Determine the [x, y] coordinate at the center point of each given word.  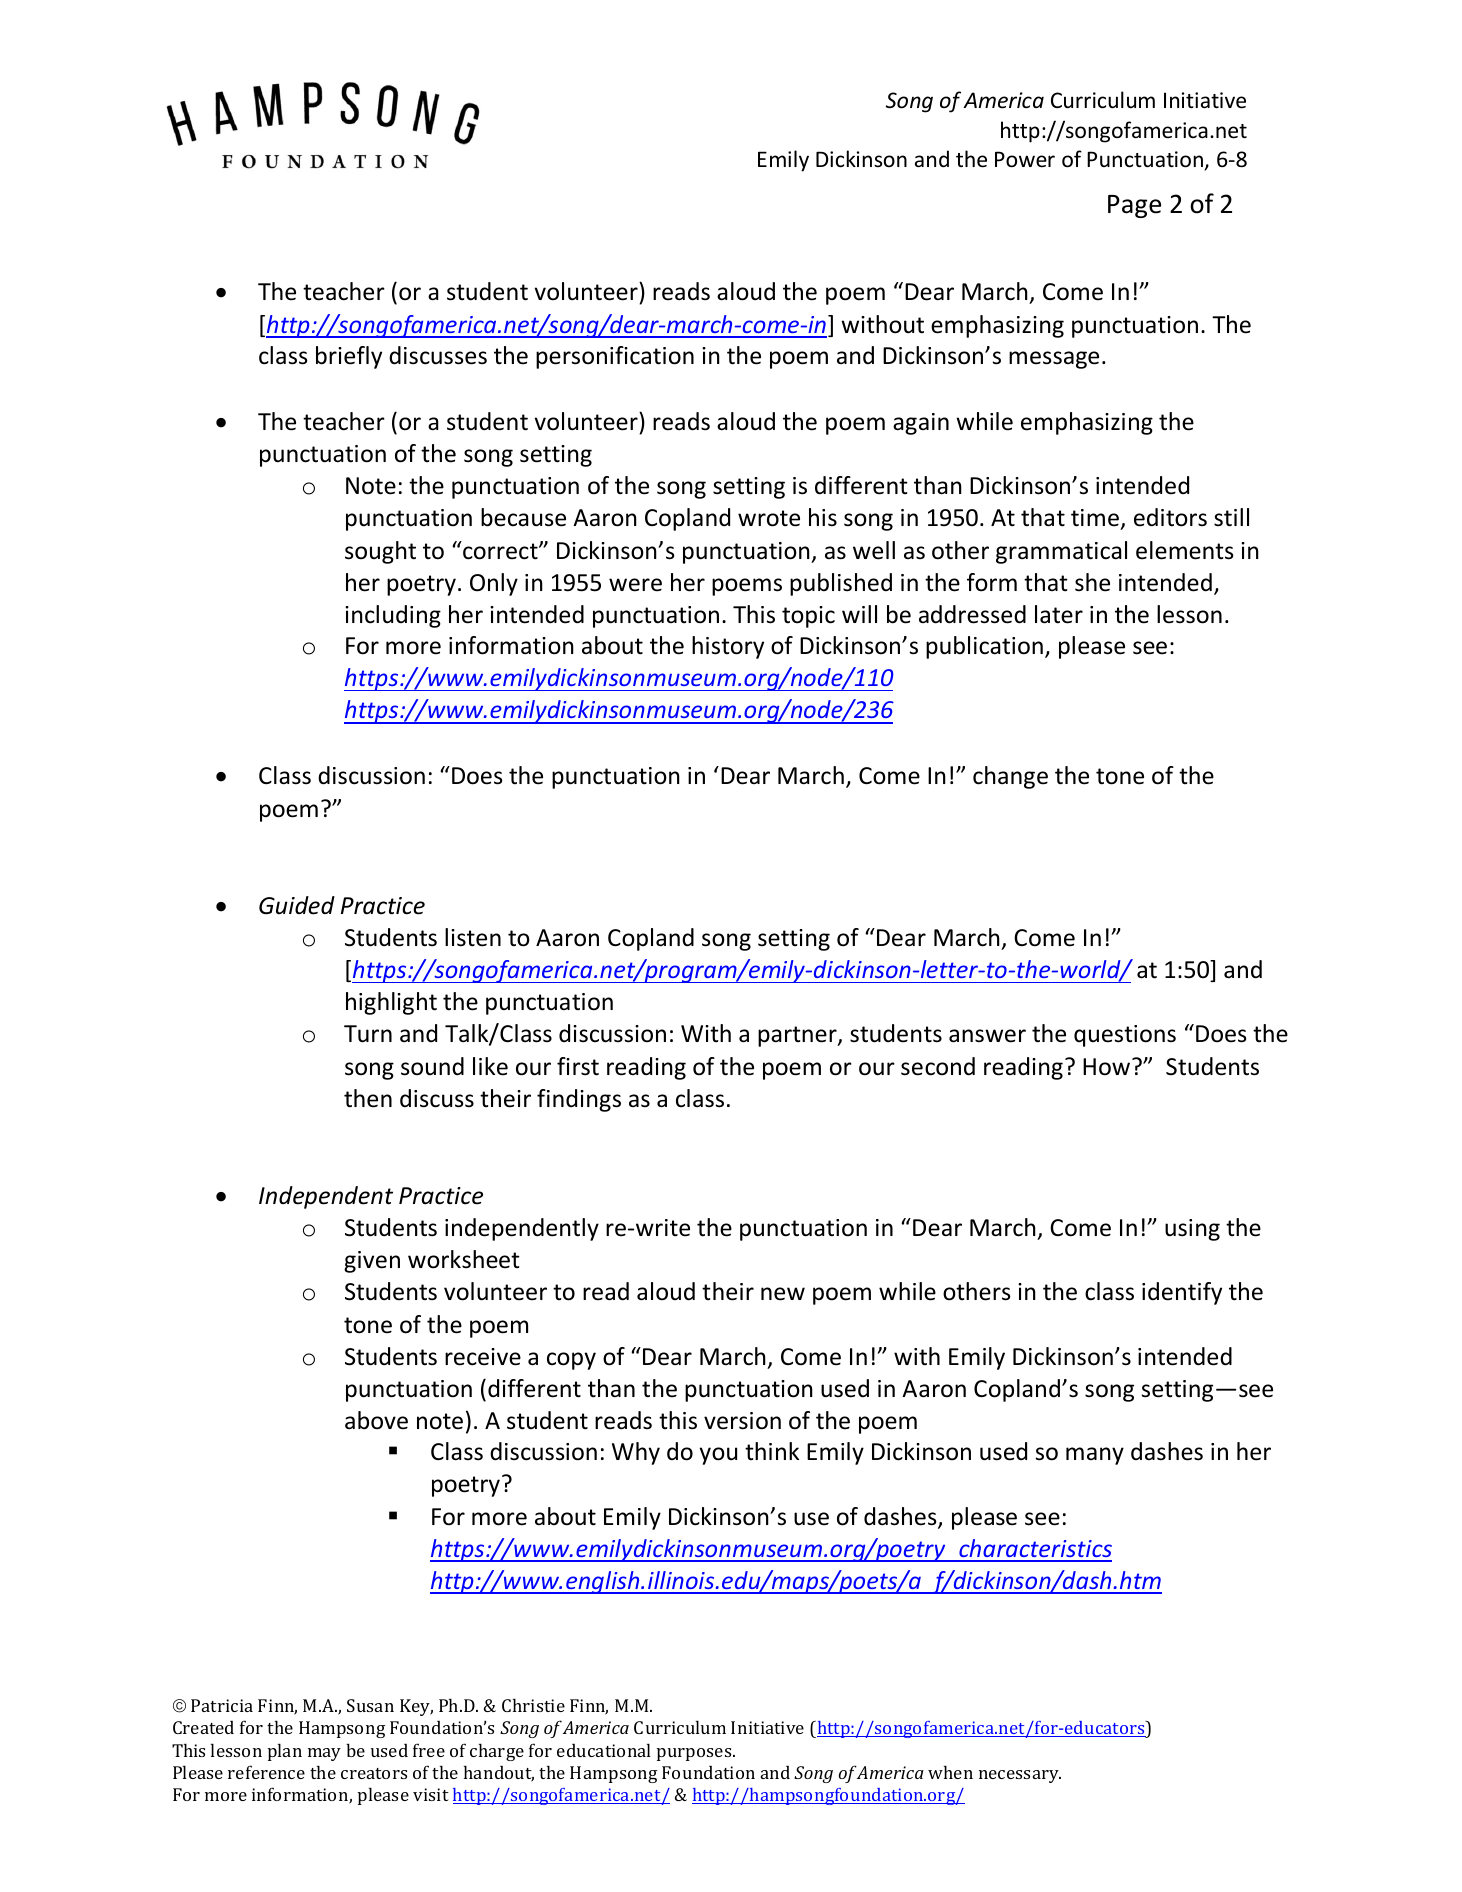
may [324, 1754]
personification [615, 357]
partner [798, 1036]
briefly [349, 357]
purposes [695, 1754]
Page [1134, 206]
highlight [391, 1003]
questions [1125, 1036]
